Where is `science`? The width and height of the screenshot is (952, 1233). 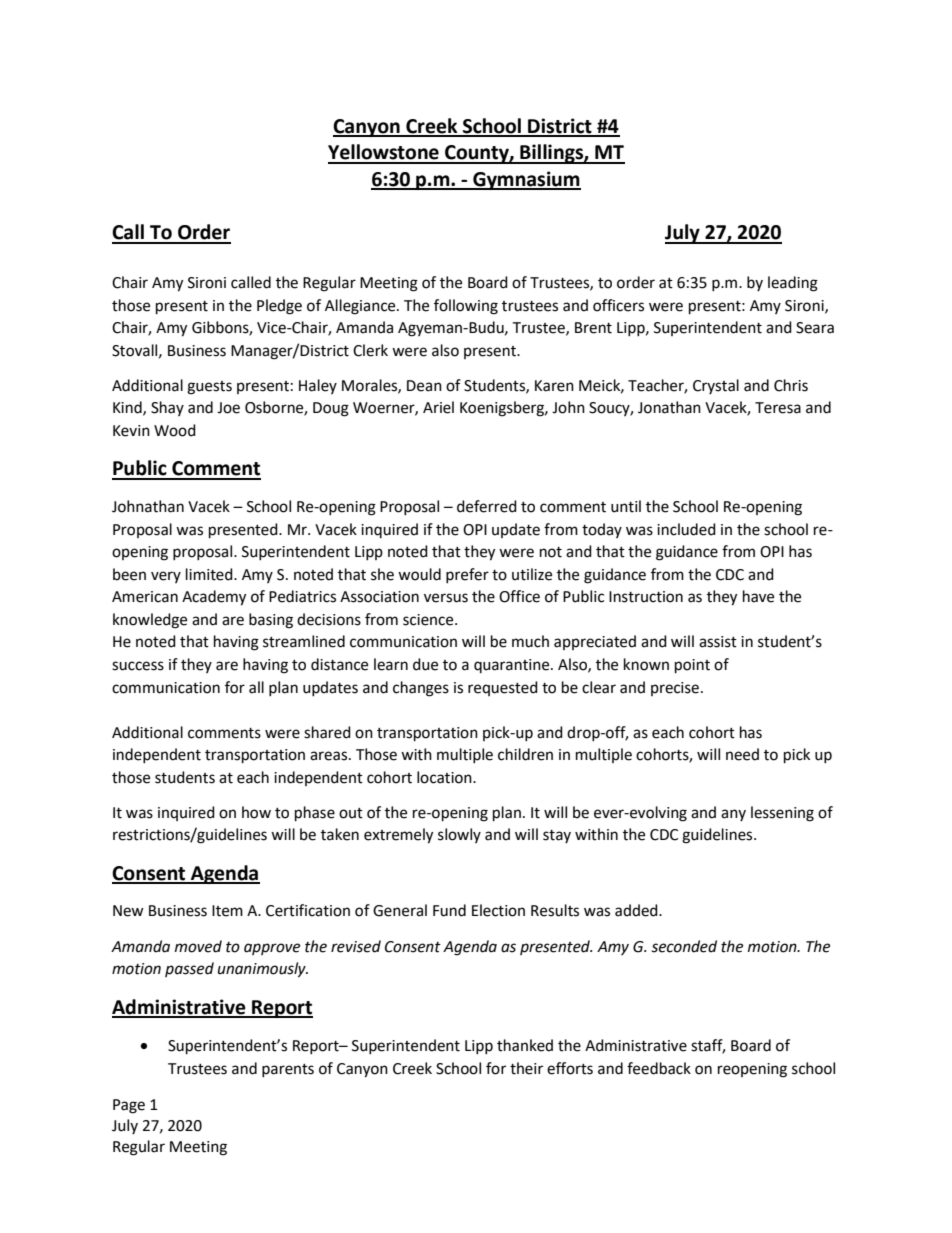 science is located at coordinates (429, 620).
